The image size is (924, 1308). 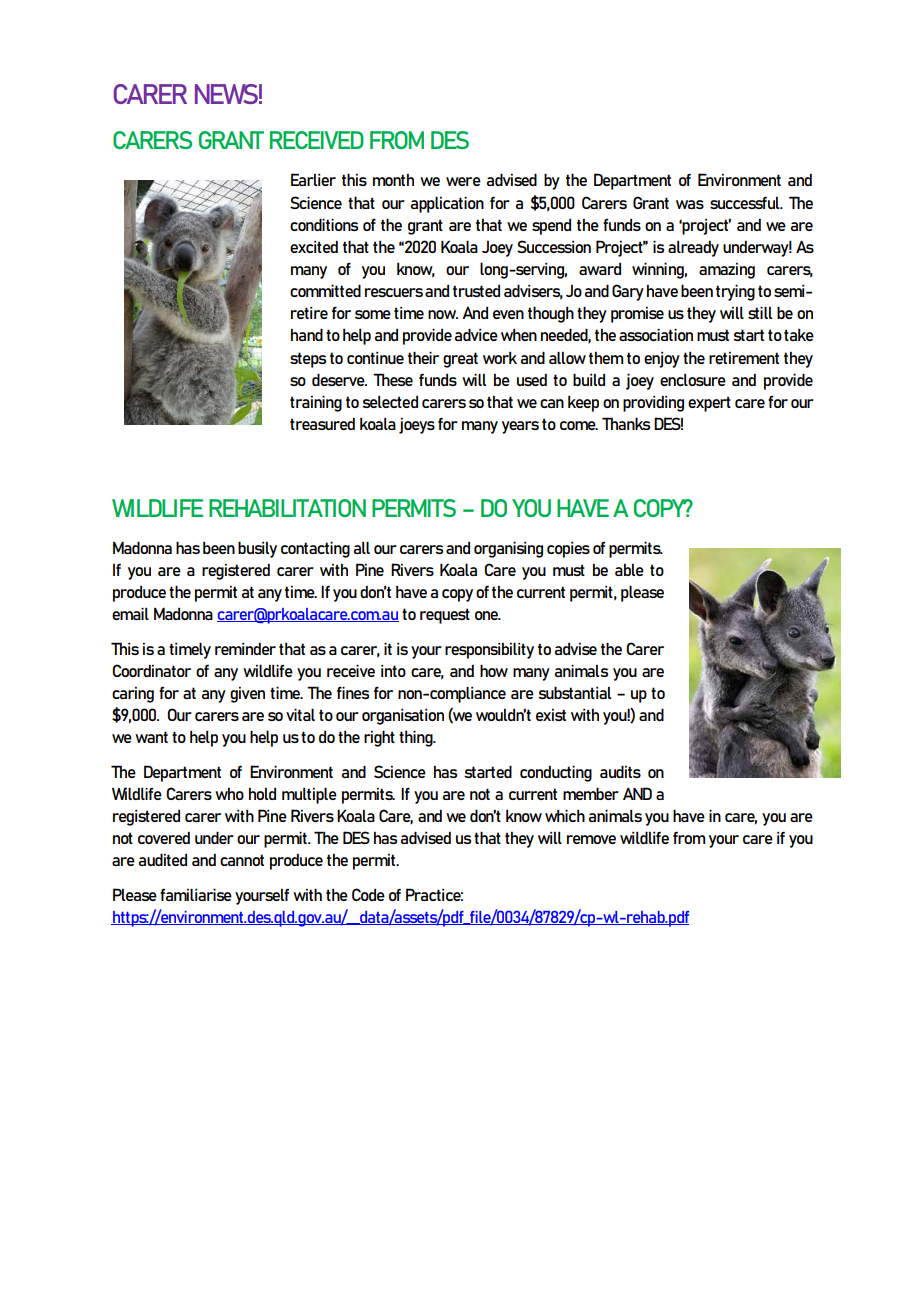 What do you see at coordinates (322, 424) in the screenshot?
I see `treasured` at bounding box center [322, 424].
